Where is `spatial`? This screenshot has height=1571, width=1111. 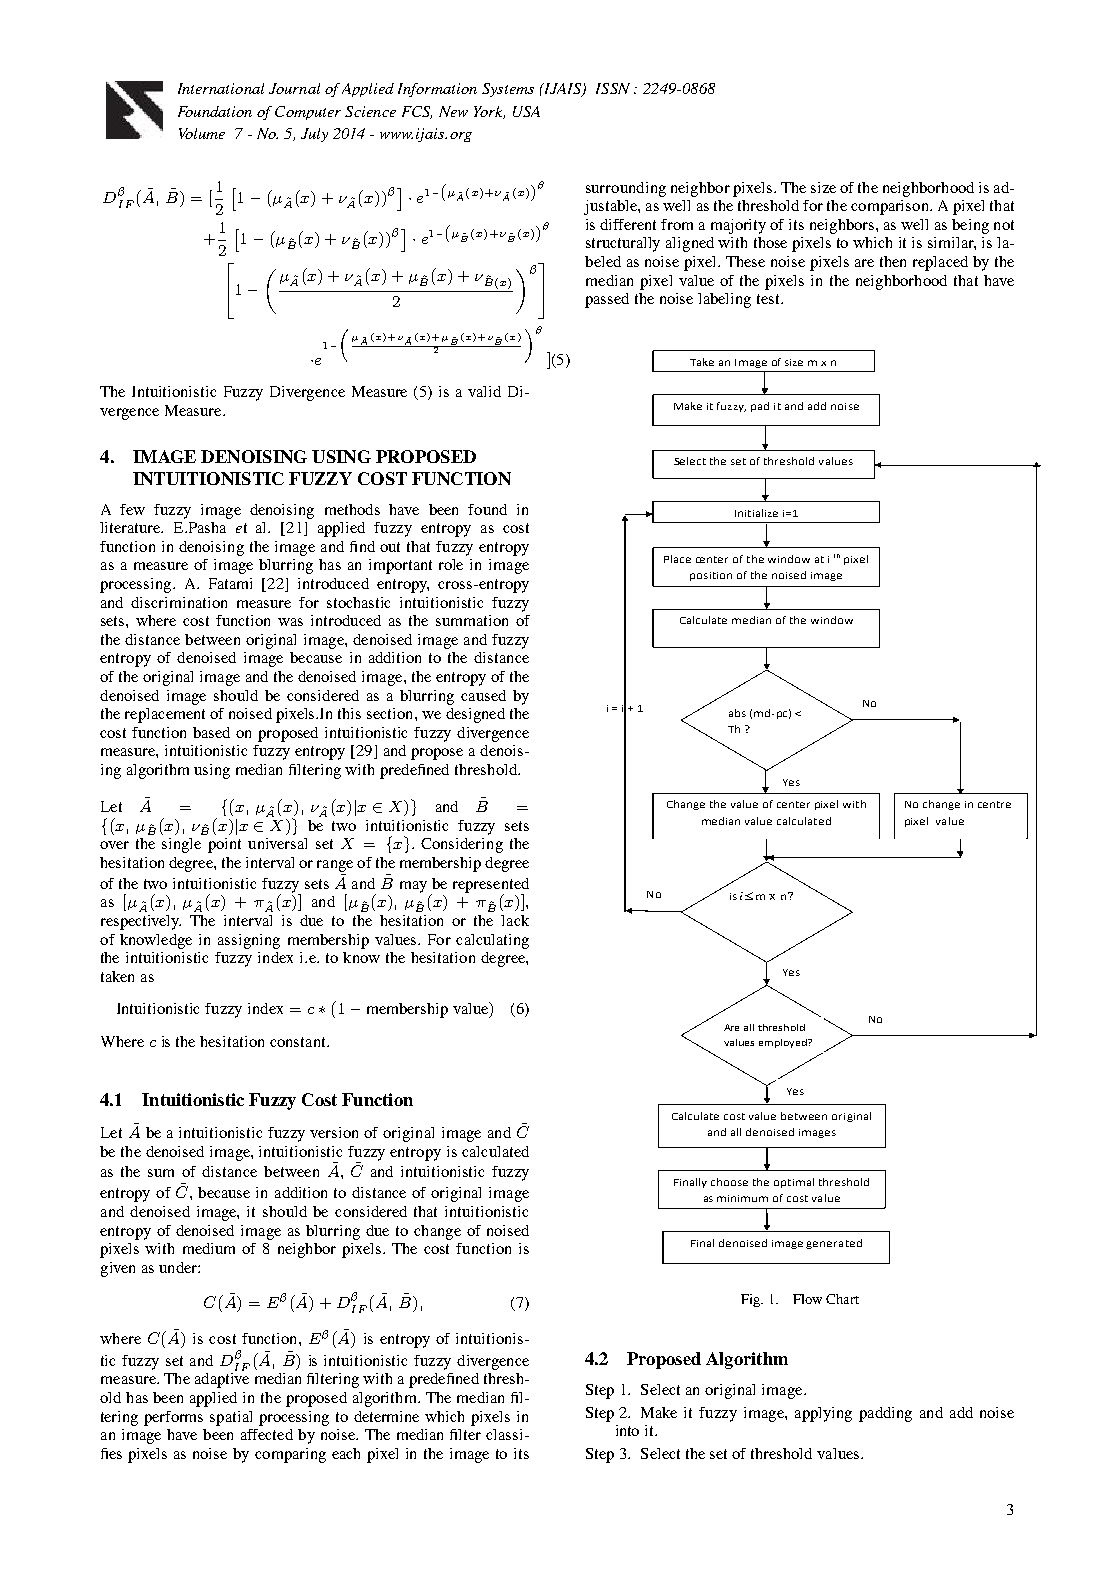
spatial is located at coordinates (231, 1418).
